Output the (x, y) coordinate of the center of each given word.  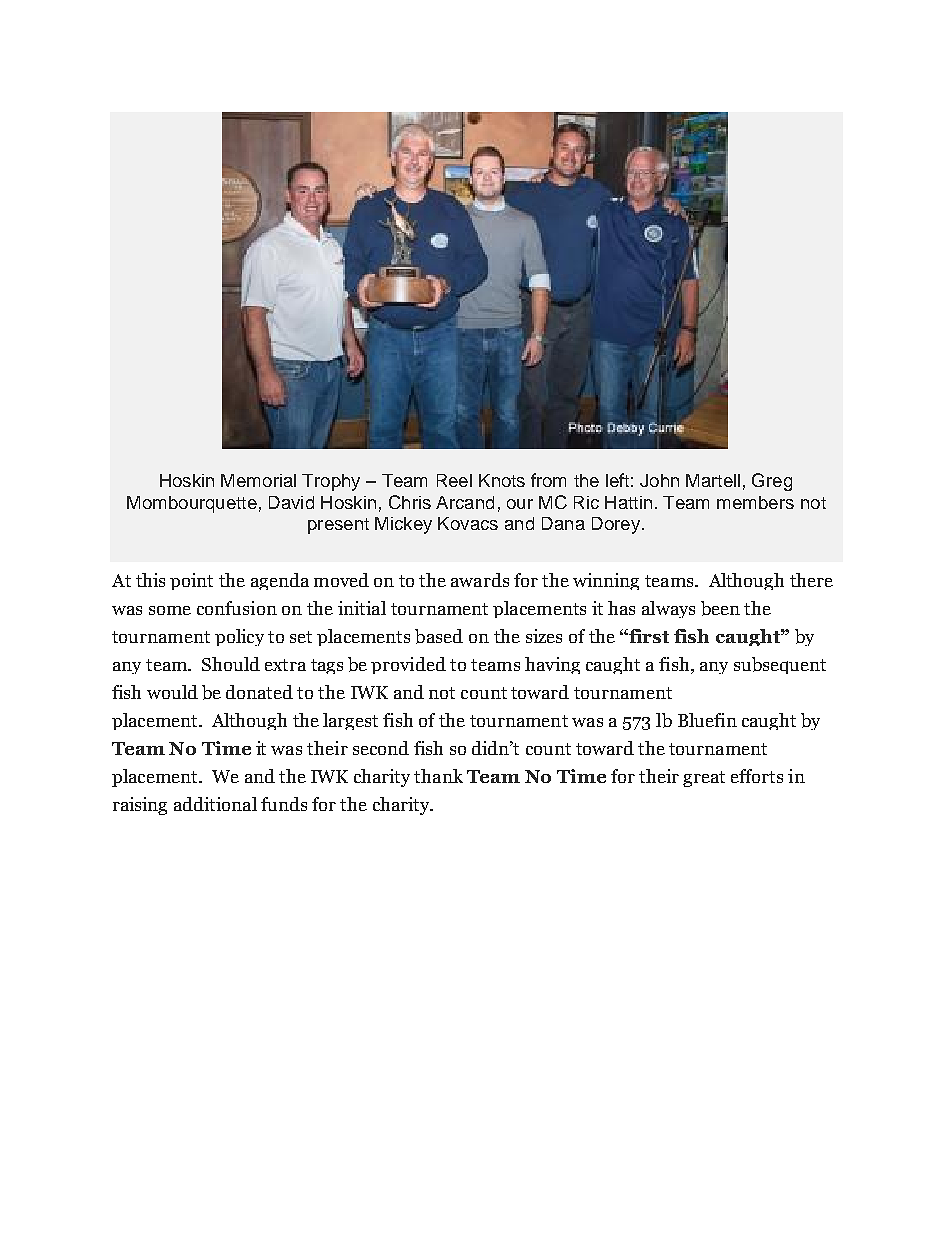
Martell (713, 480)
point (191, 581)
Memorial (258, 480)
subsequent (780, 665)
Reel (454, 480)
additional (215, 804)
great (704, 779)
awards (480, 580)
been (720, 608)
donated (259, 692)
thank (438, 776)
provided (408, 665)
